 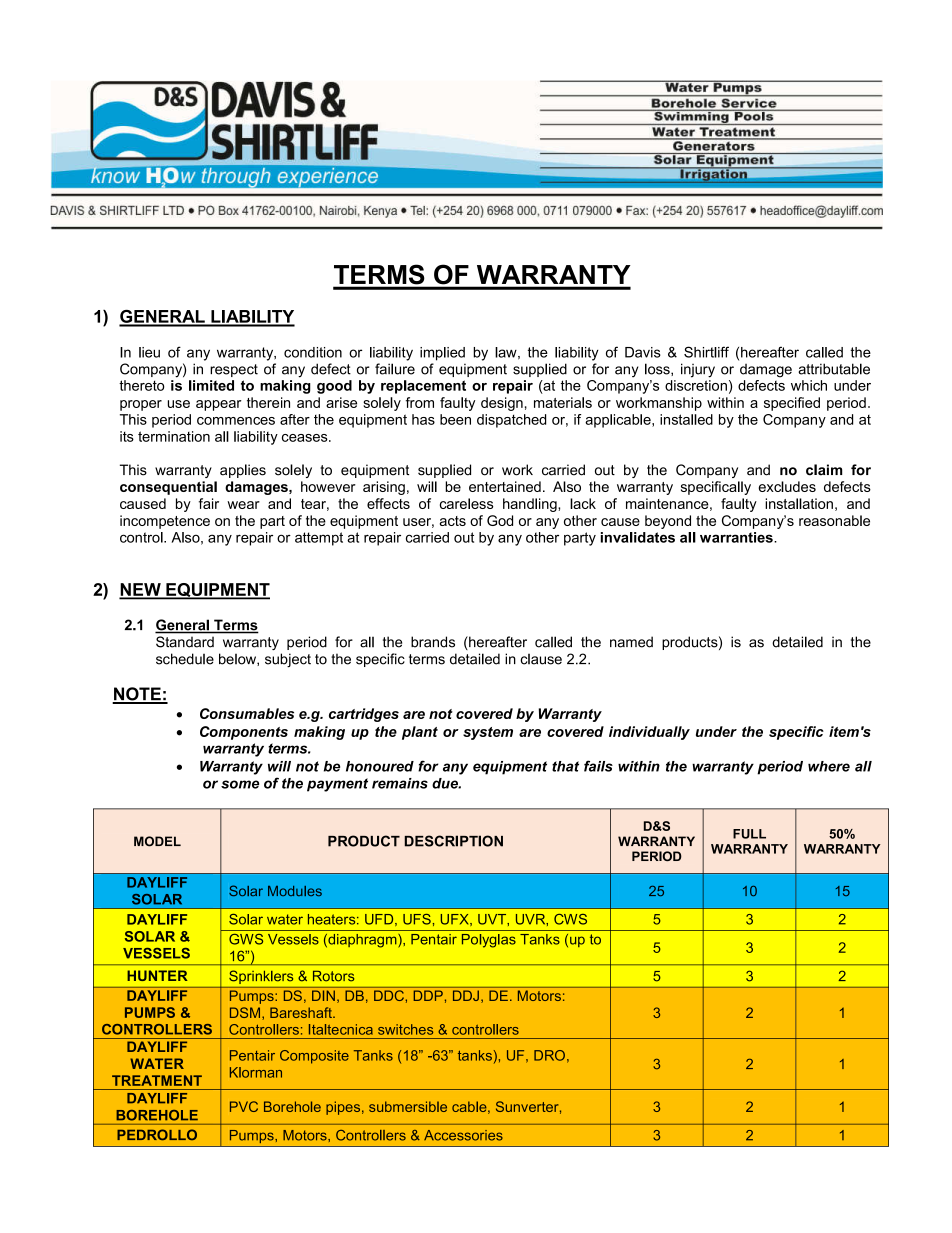 I want to click on PVC, so click(x=244, y=1106).
